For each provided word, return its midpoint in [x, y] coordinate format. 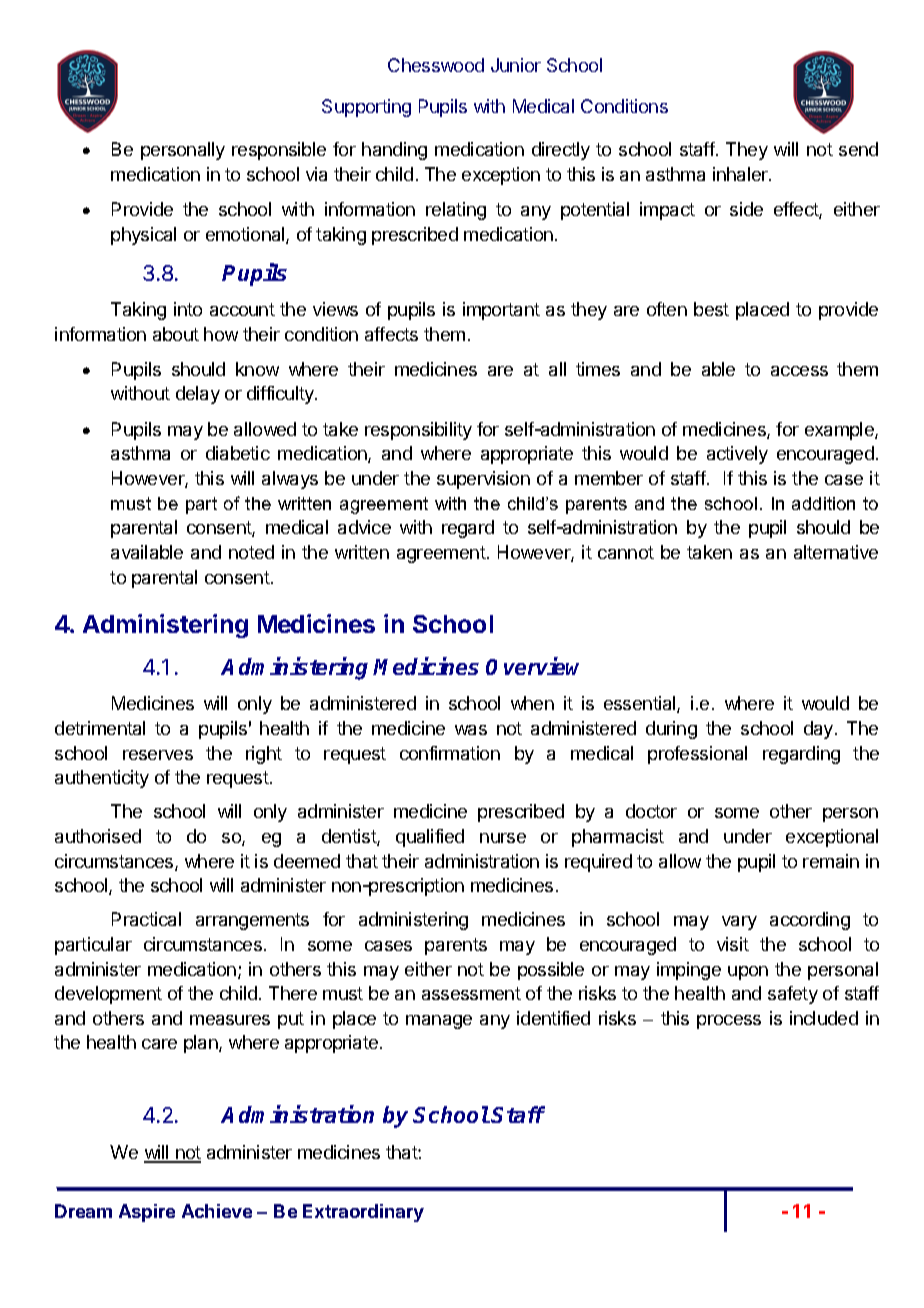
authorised [98, 836]
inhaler [741, 174]
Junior [516, 65]
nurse [503, 838]
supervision [483, 480]
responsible [279, 151]
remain [831, 861]
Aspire [147, 1213]
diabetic [238, 453]
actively [737, 455]
